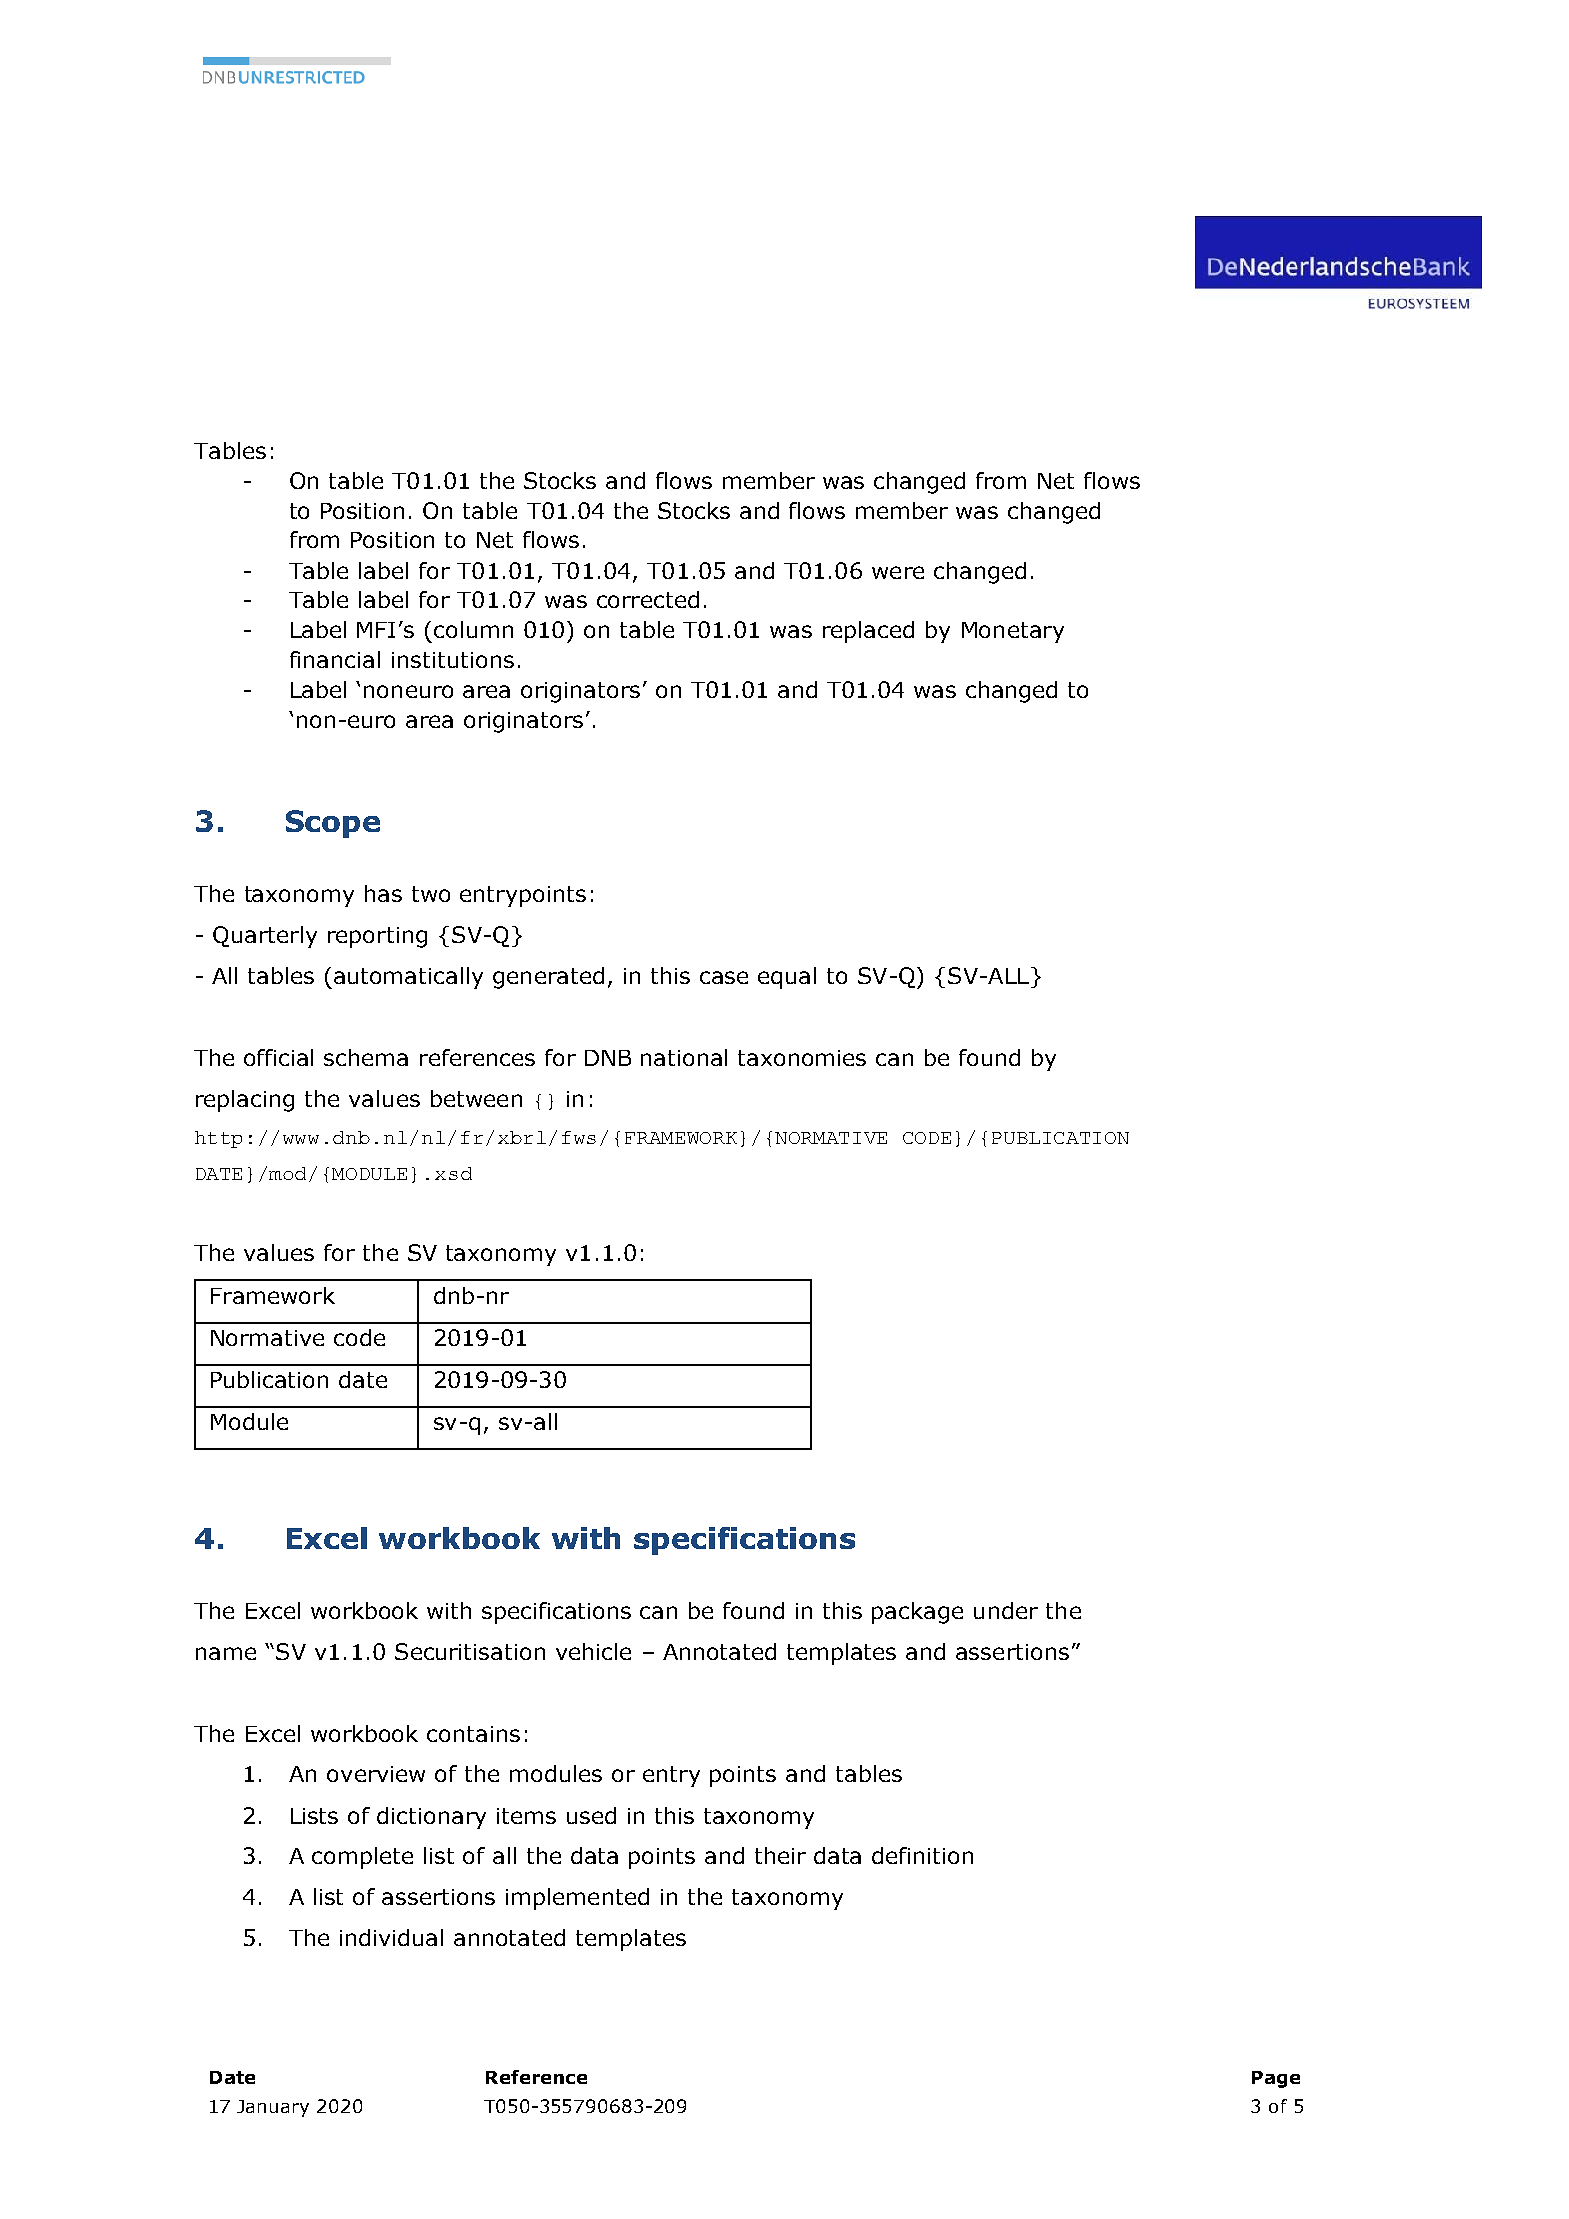 The width and height of the image is (1569, 2219). Describe the element at coordinates (273, 2108) in the image. I see `January` at that location.
